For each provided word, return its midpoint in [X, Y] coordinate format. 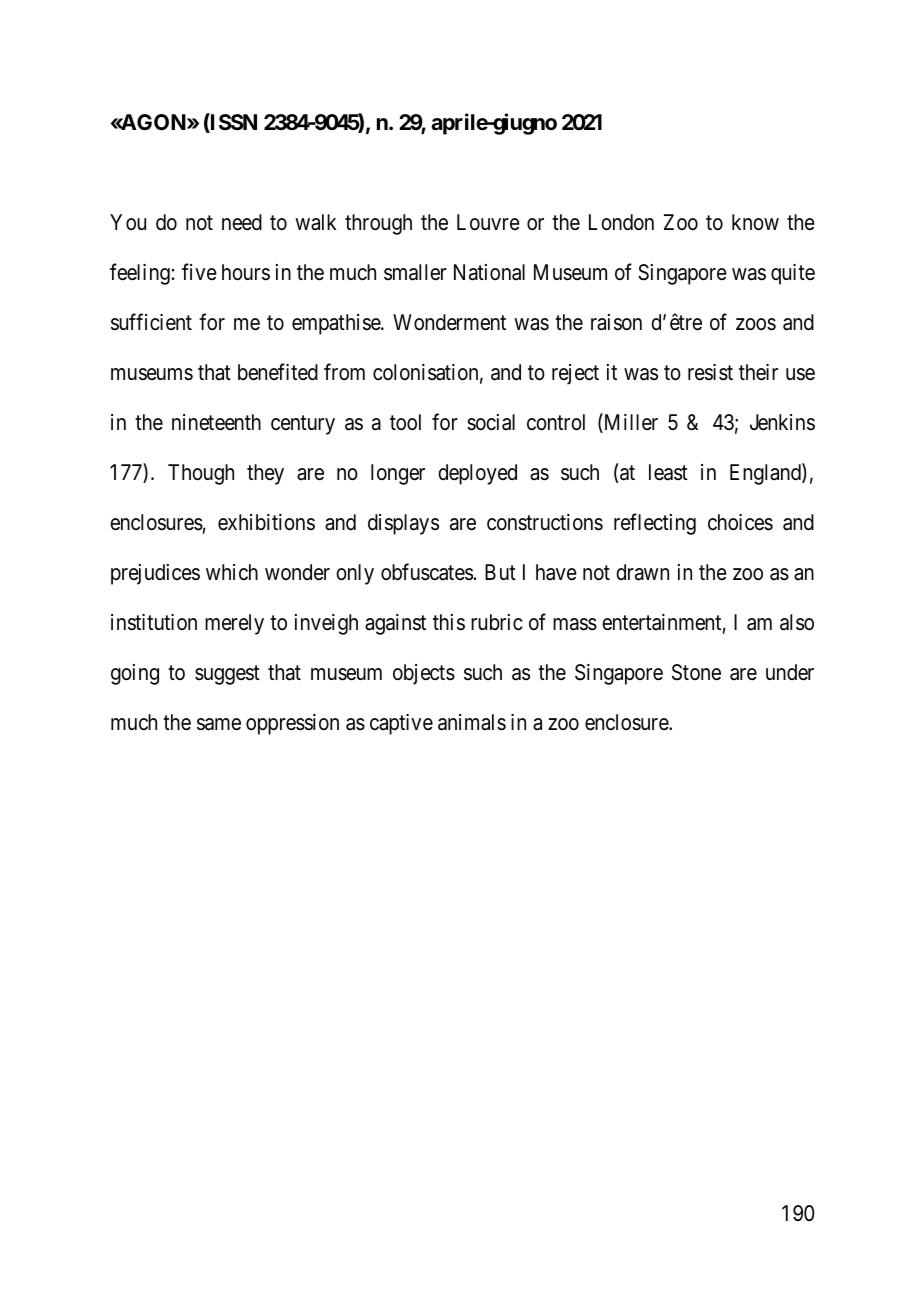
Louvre [488, 222]
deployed [477, 474]
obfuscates [427, 572]
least [668, 472]
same [219, 724]
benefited [278, 372]
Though [201, 474]
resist [710, 372]
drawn [642, 572]
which [232, 572]
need [242, 222]
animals [472, 722]
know [755, 222]
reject [575, 374]
